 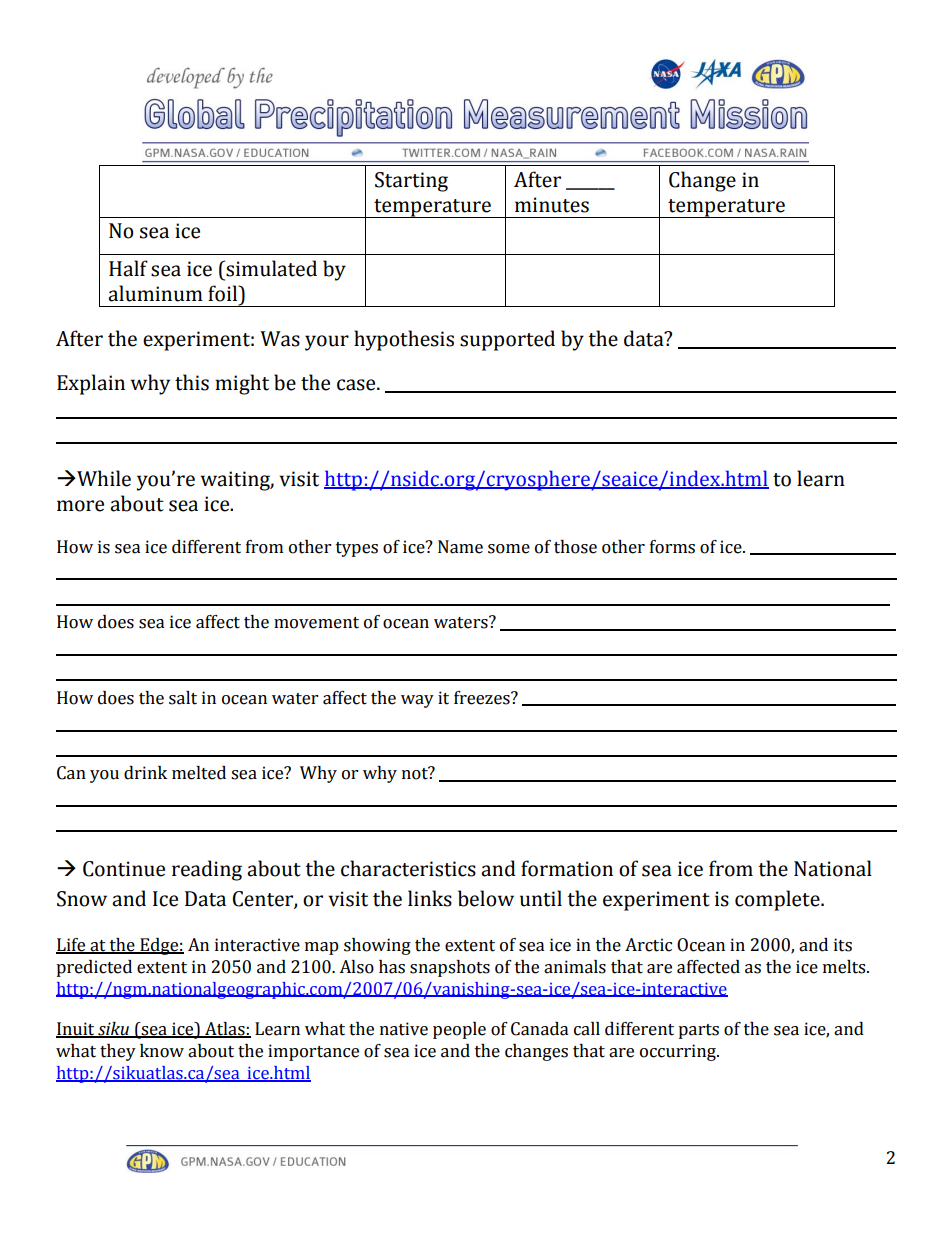 I want to click on forms, so click(x=672, y=547).
